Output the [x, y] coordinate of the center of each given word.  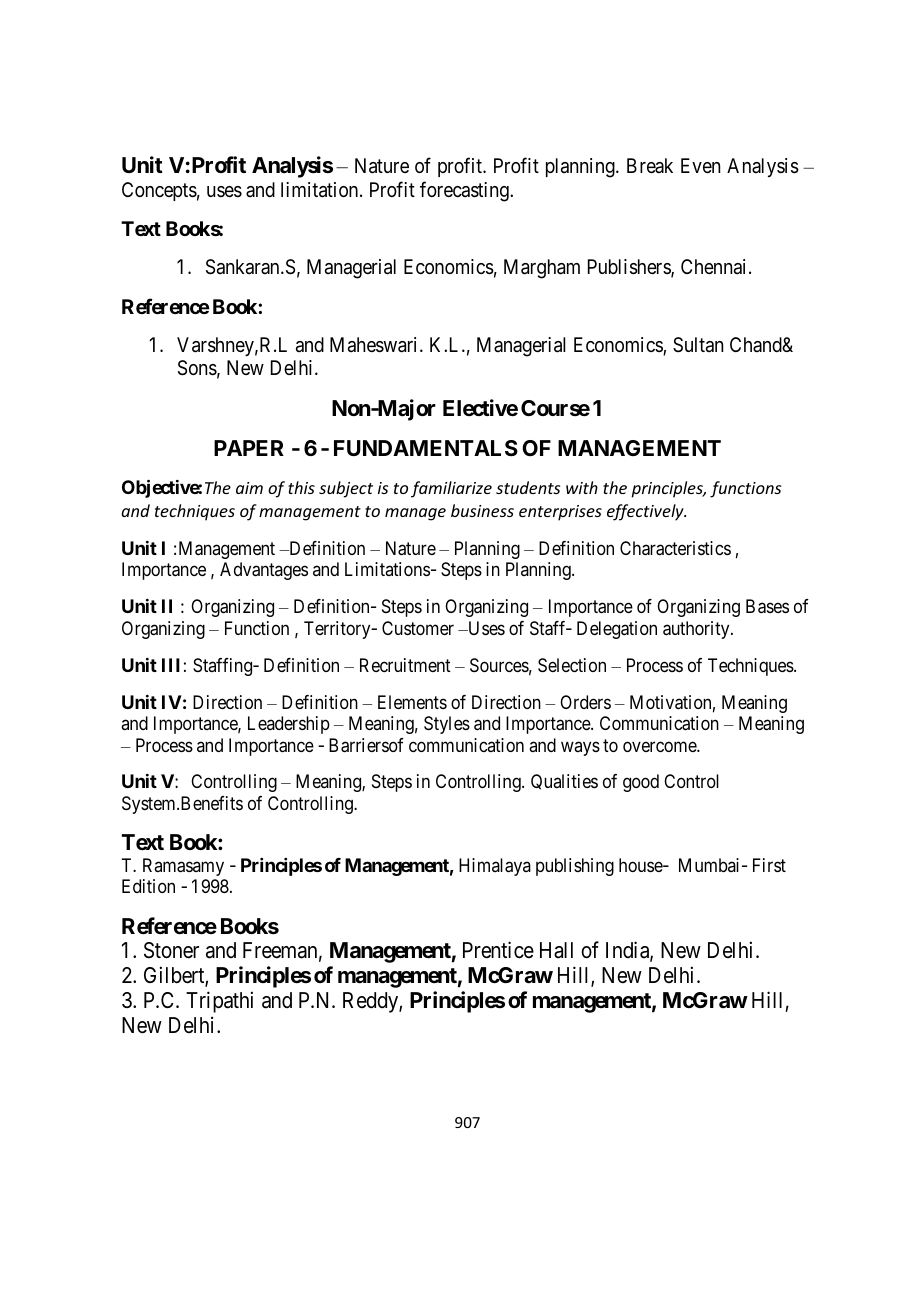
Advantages [264, 571]
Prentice [498, 950]
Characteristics [675, 548]
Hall [556, 950]
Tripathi [219, 1002]
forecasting [465, 191]
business [482, 510]
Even [700, 166]
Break [650, 166]
